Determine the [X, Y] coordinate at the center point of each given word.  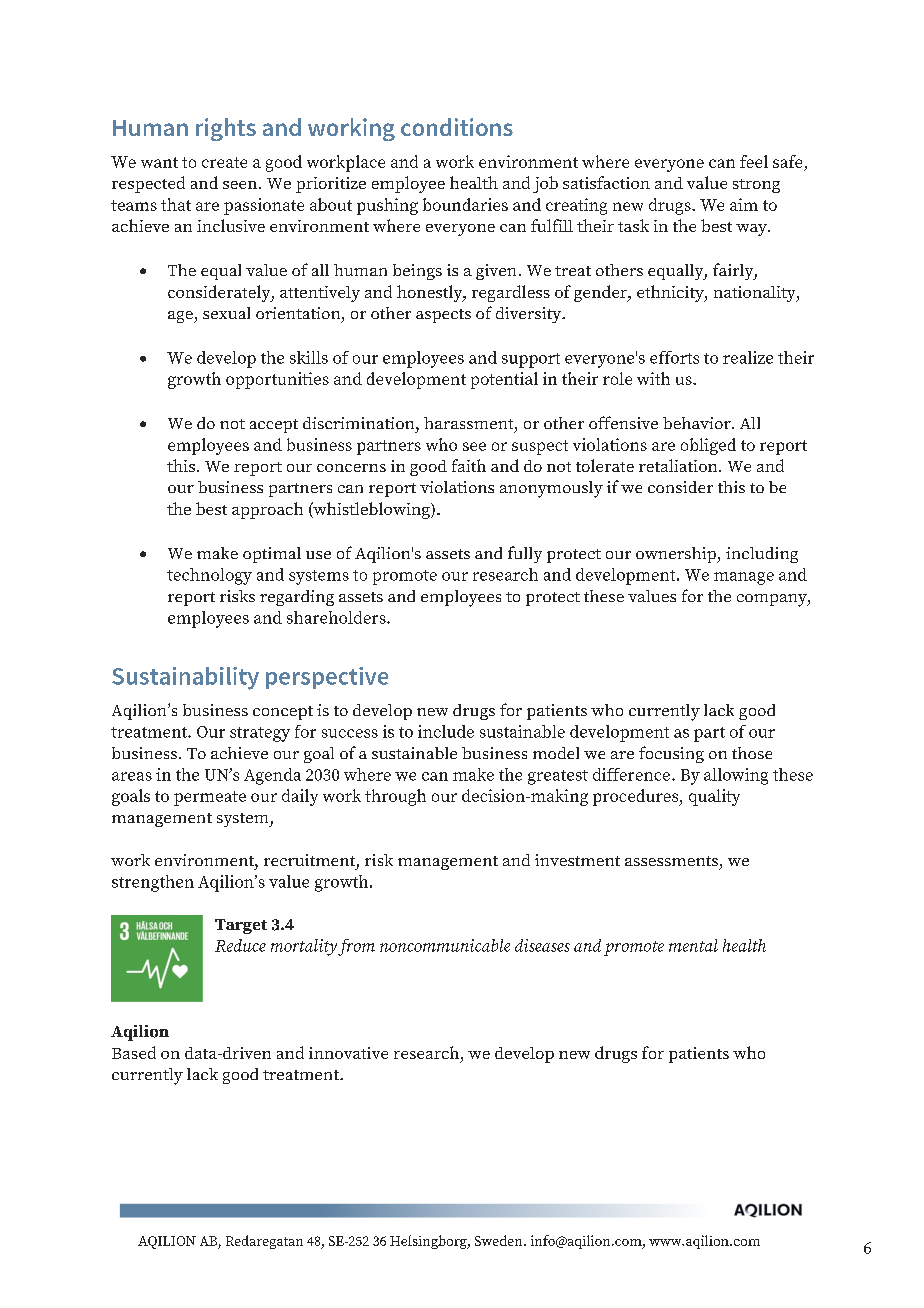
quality [714, 797]
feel [754, 161]
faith [469, 465]
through [395, 797]
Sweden [500, 1240]
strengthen [153, 883]
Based [134, 1052]
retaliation [679, 465]
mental [693, 945]
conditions [457, 127]
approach [267, 510]
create [224, 162]
